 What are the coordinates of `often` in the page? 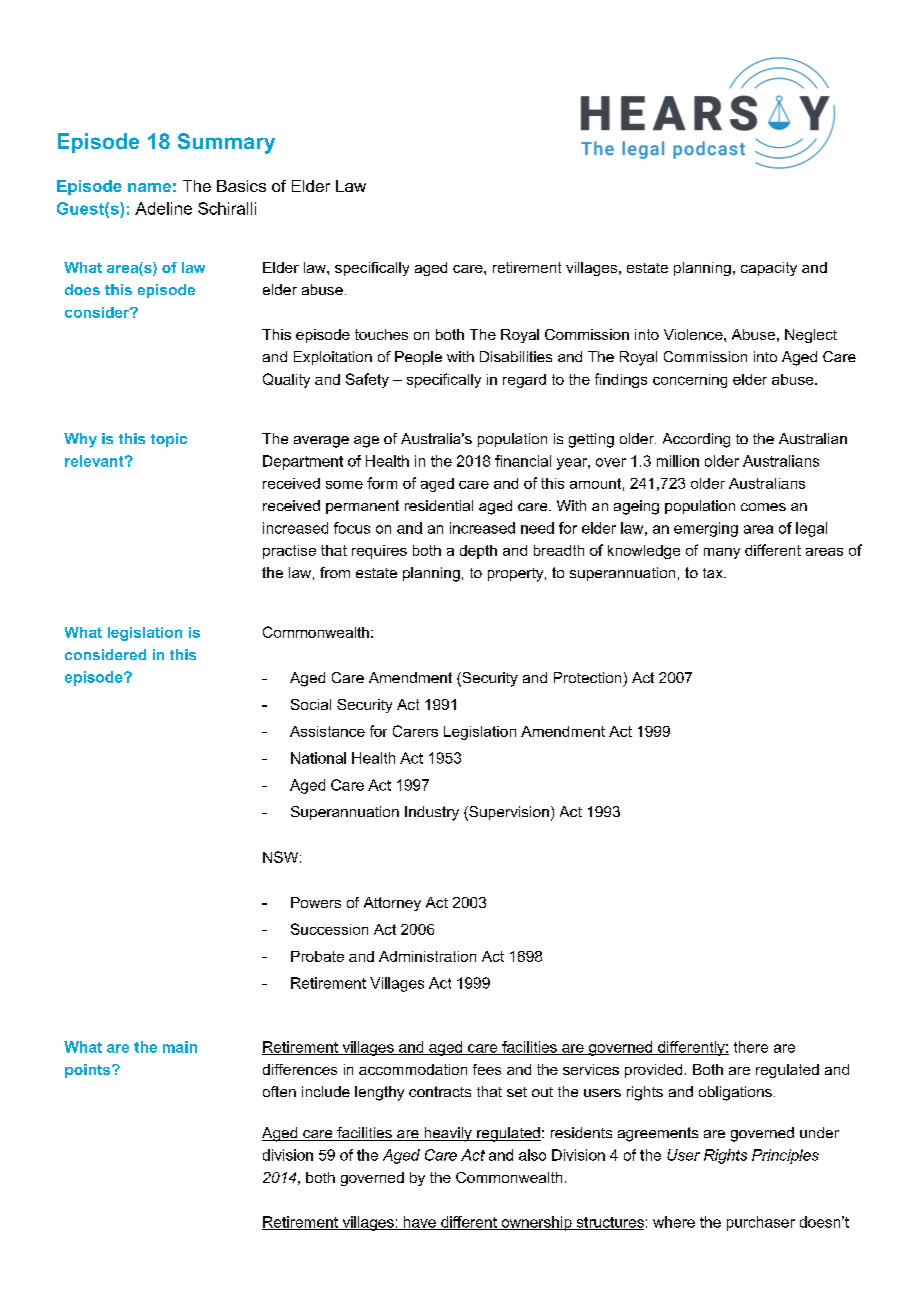 It's located at (279, 1091).
